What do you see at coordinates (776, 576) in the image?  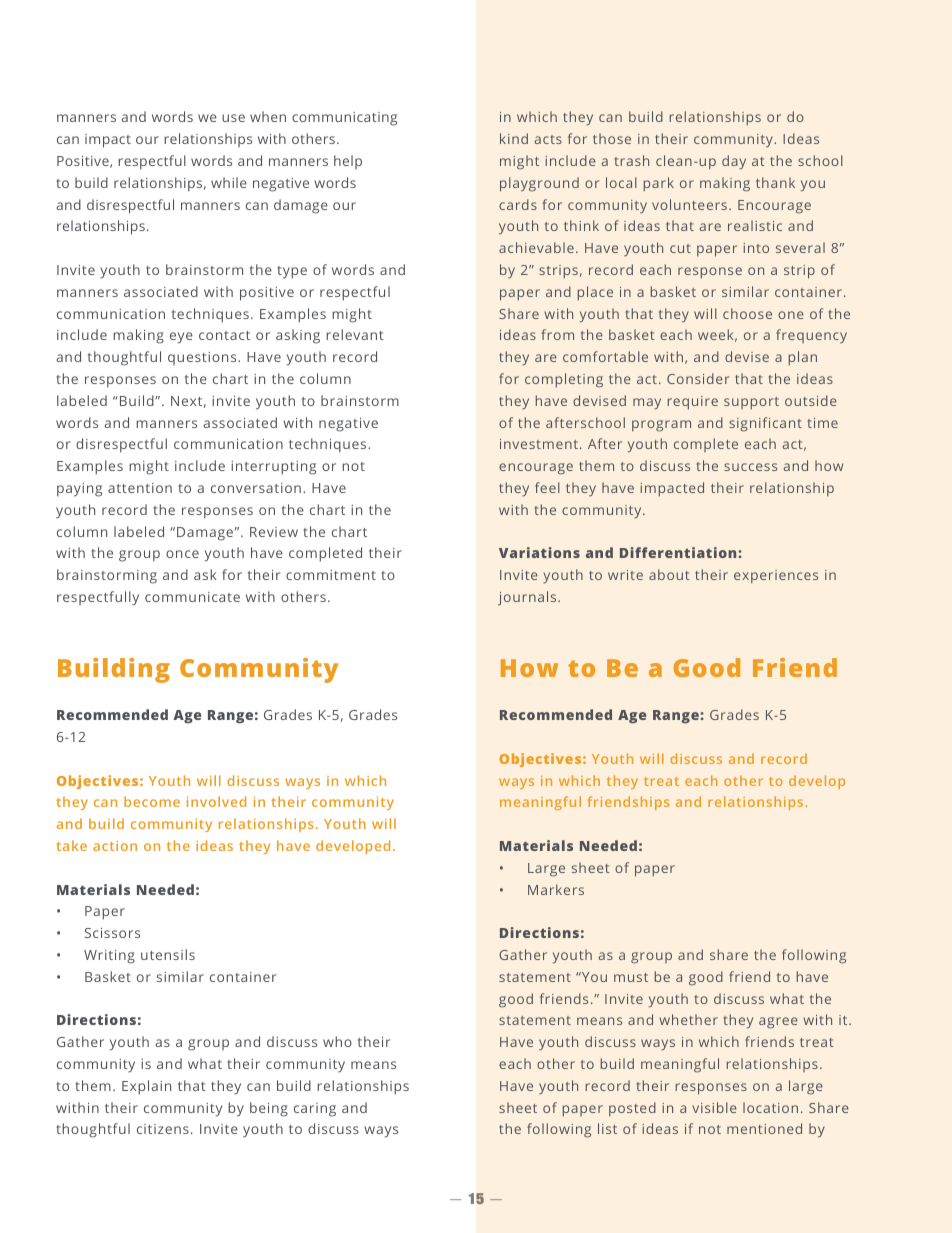 I see `experiences` at bounding box center [776, 576].
